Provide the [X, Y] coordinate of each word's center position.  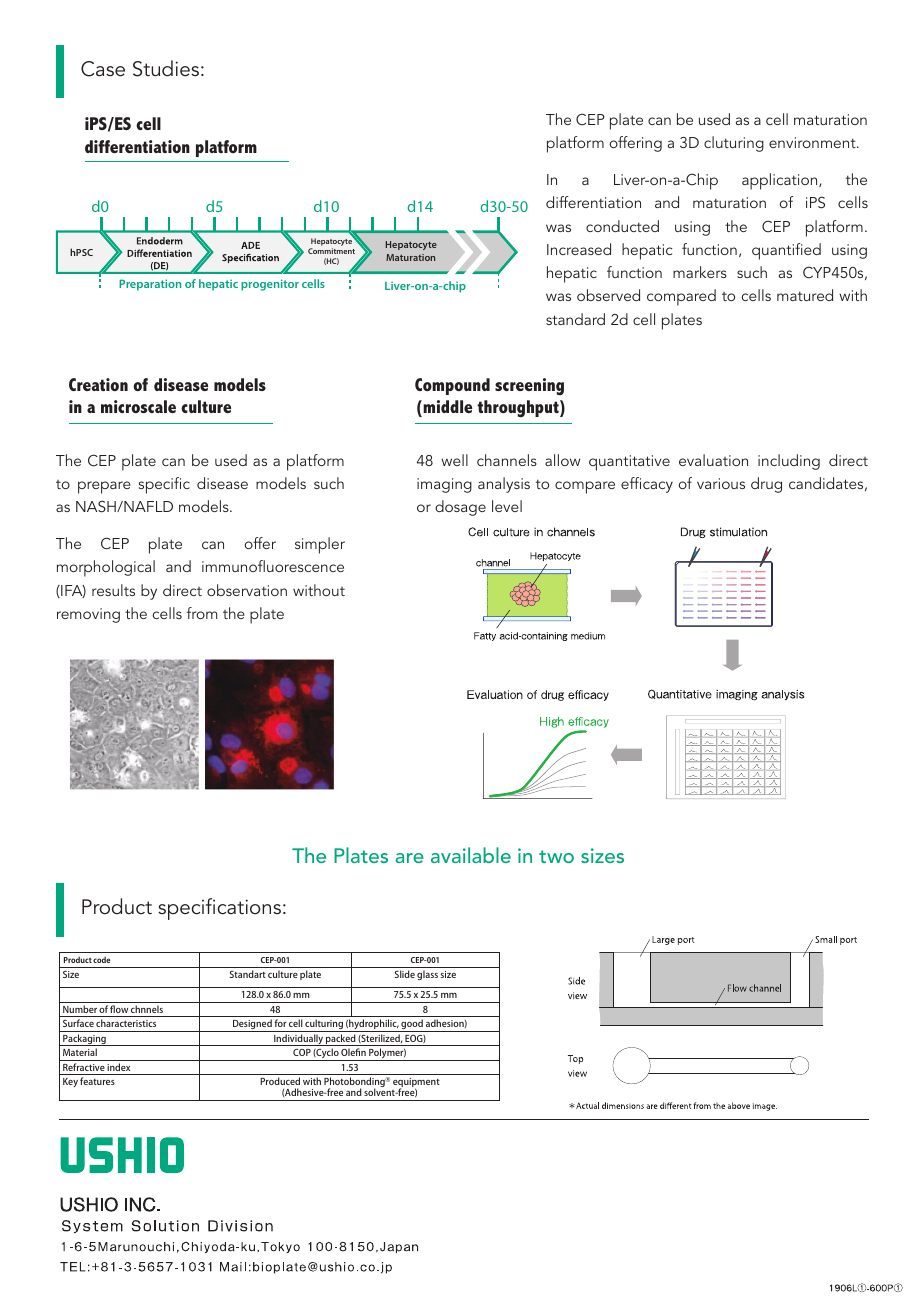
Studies [166, 68]
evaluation [713, 460]
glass [427, 975]
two [556, 856]
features [97, 1081]
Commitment [331, 251]
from [202, 613]
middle [446, 408]
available [471, 855]
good [412, 1025]
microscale [138, 406]
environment [813, 142]
